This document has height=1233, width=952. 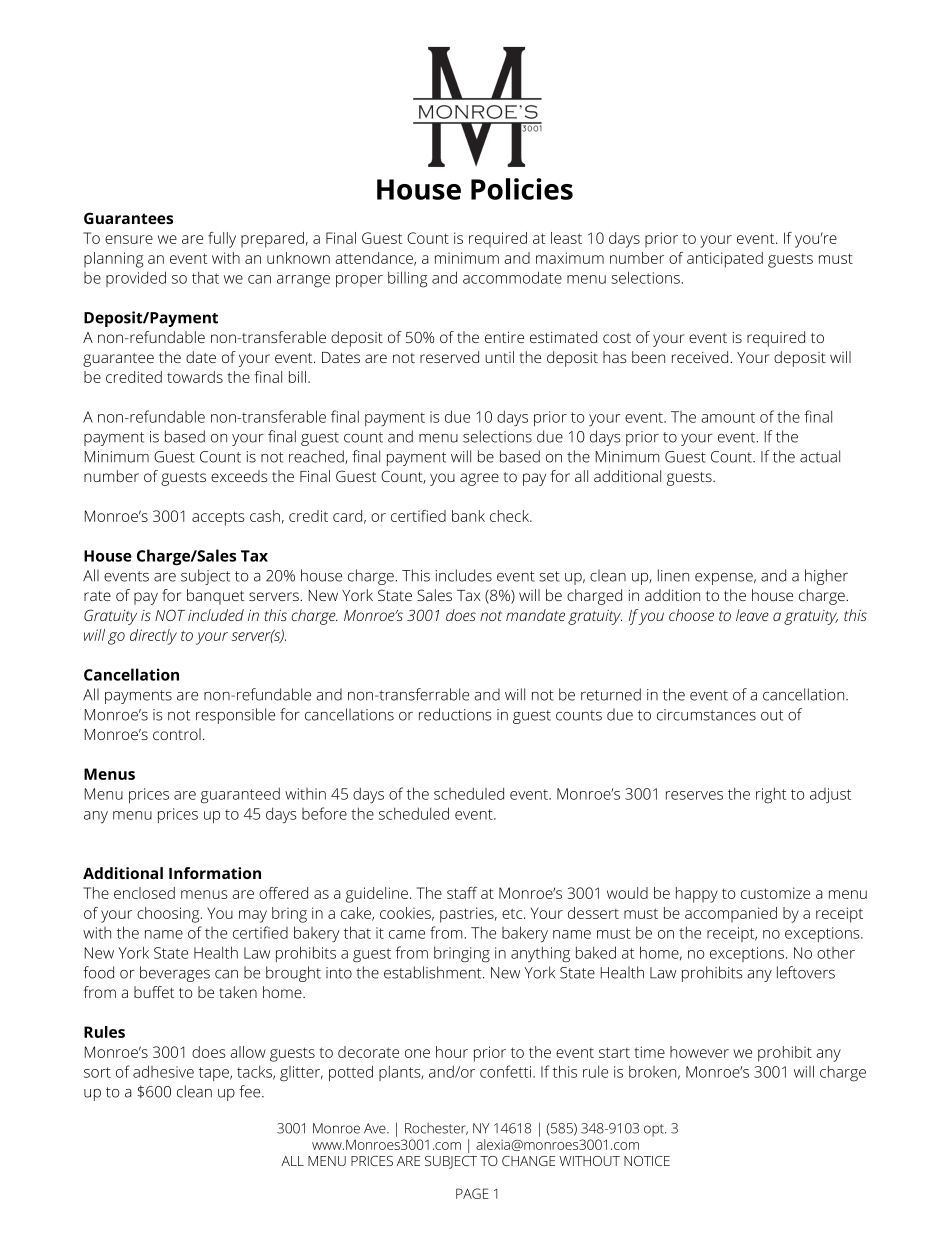 I want to click on reductions, so click(x=455, y=714).
